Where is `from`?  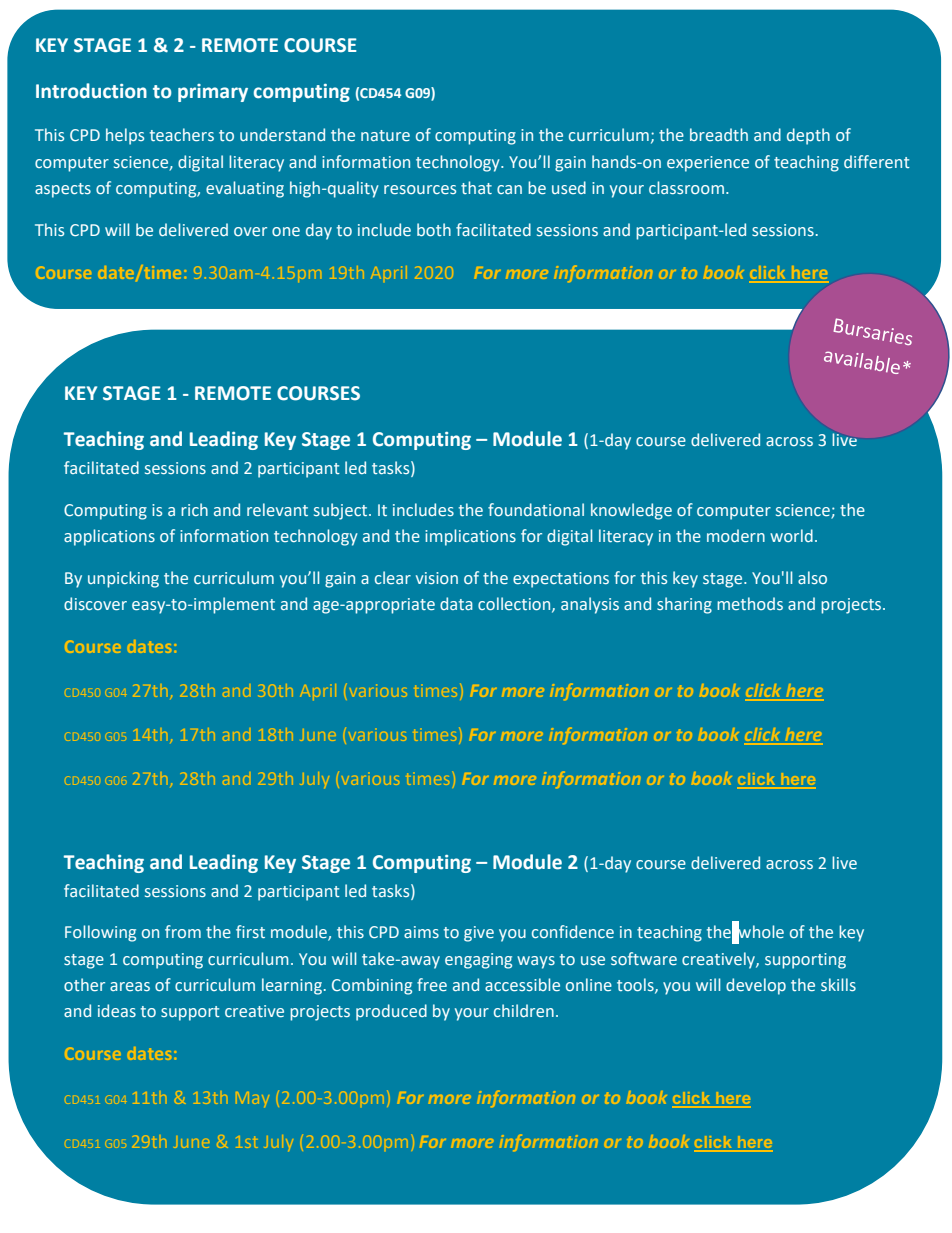
from is located at coordinates (183, 931).
